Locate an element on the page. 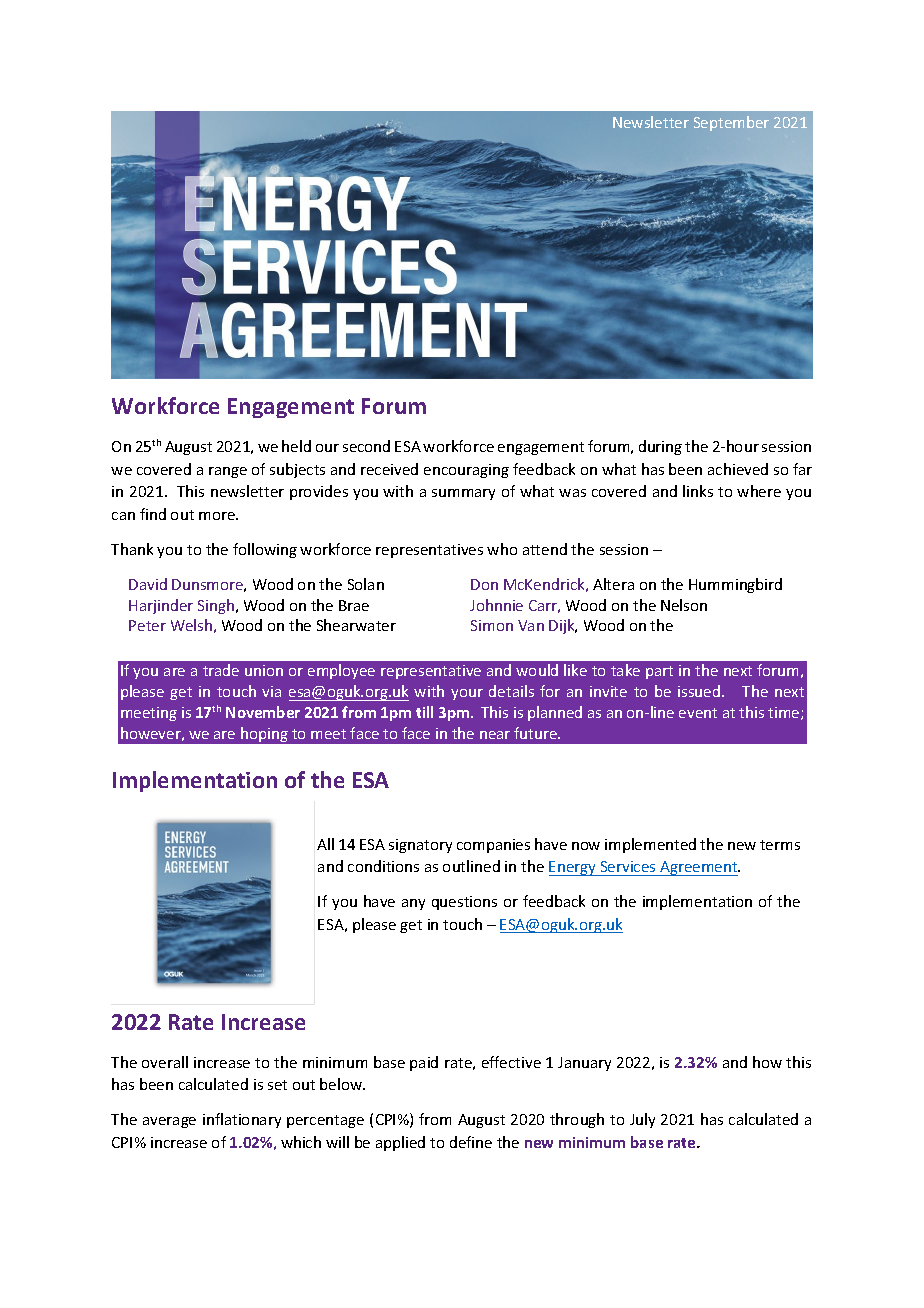 The image size is (924, 1308). September is located at coordinates (731, 123).
